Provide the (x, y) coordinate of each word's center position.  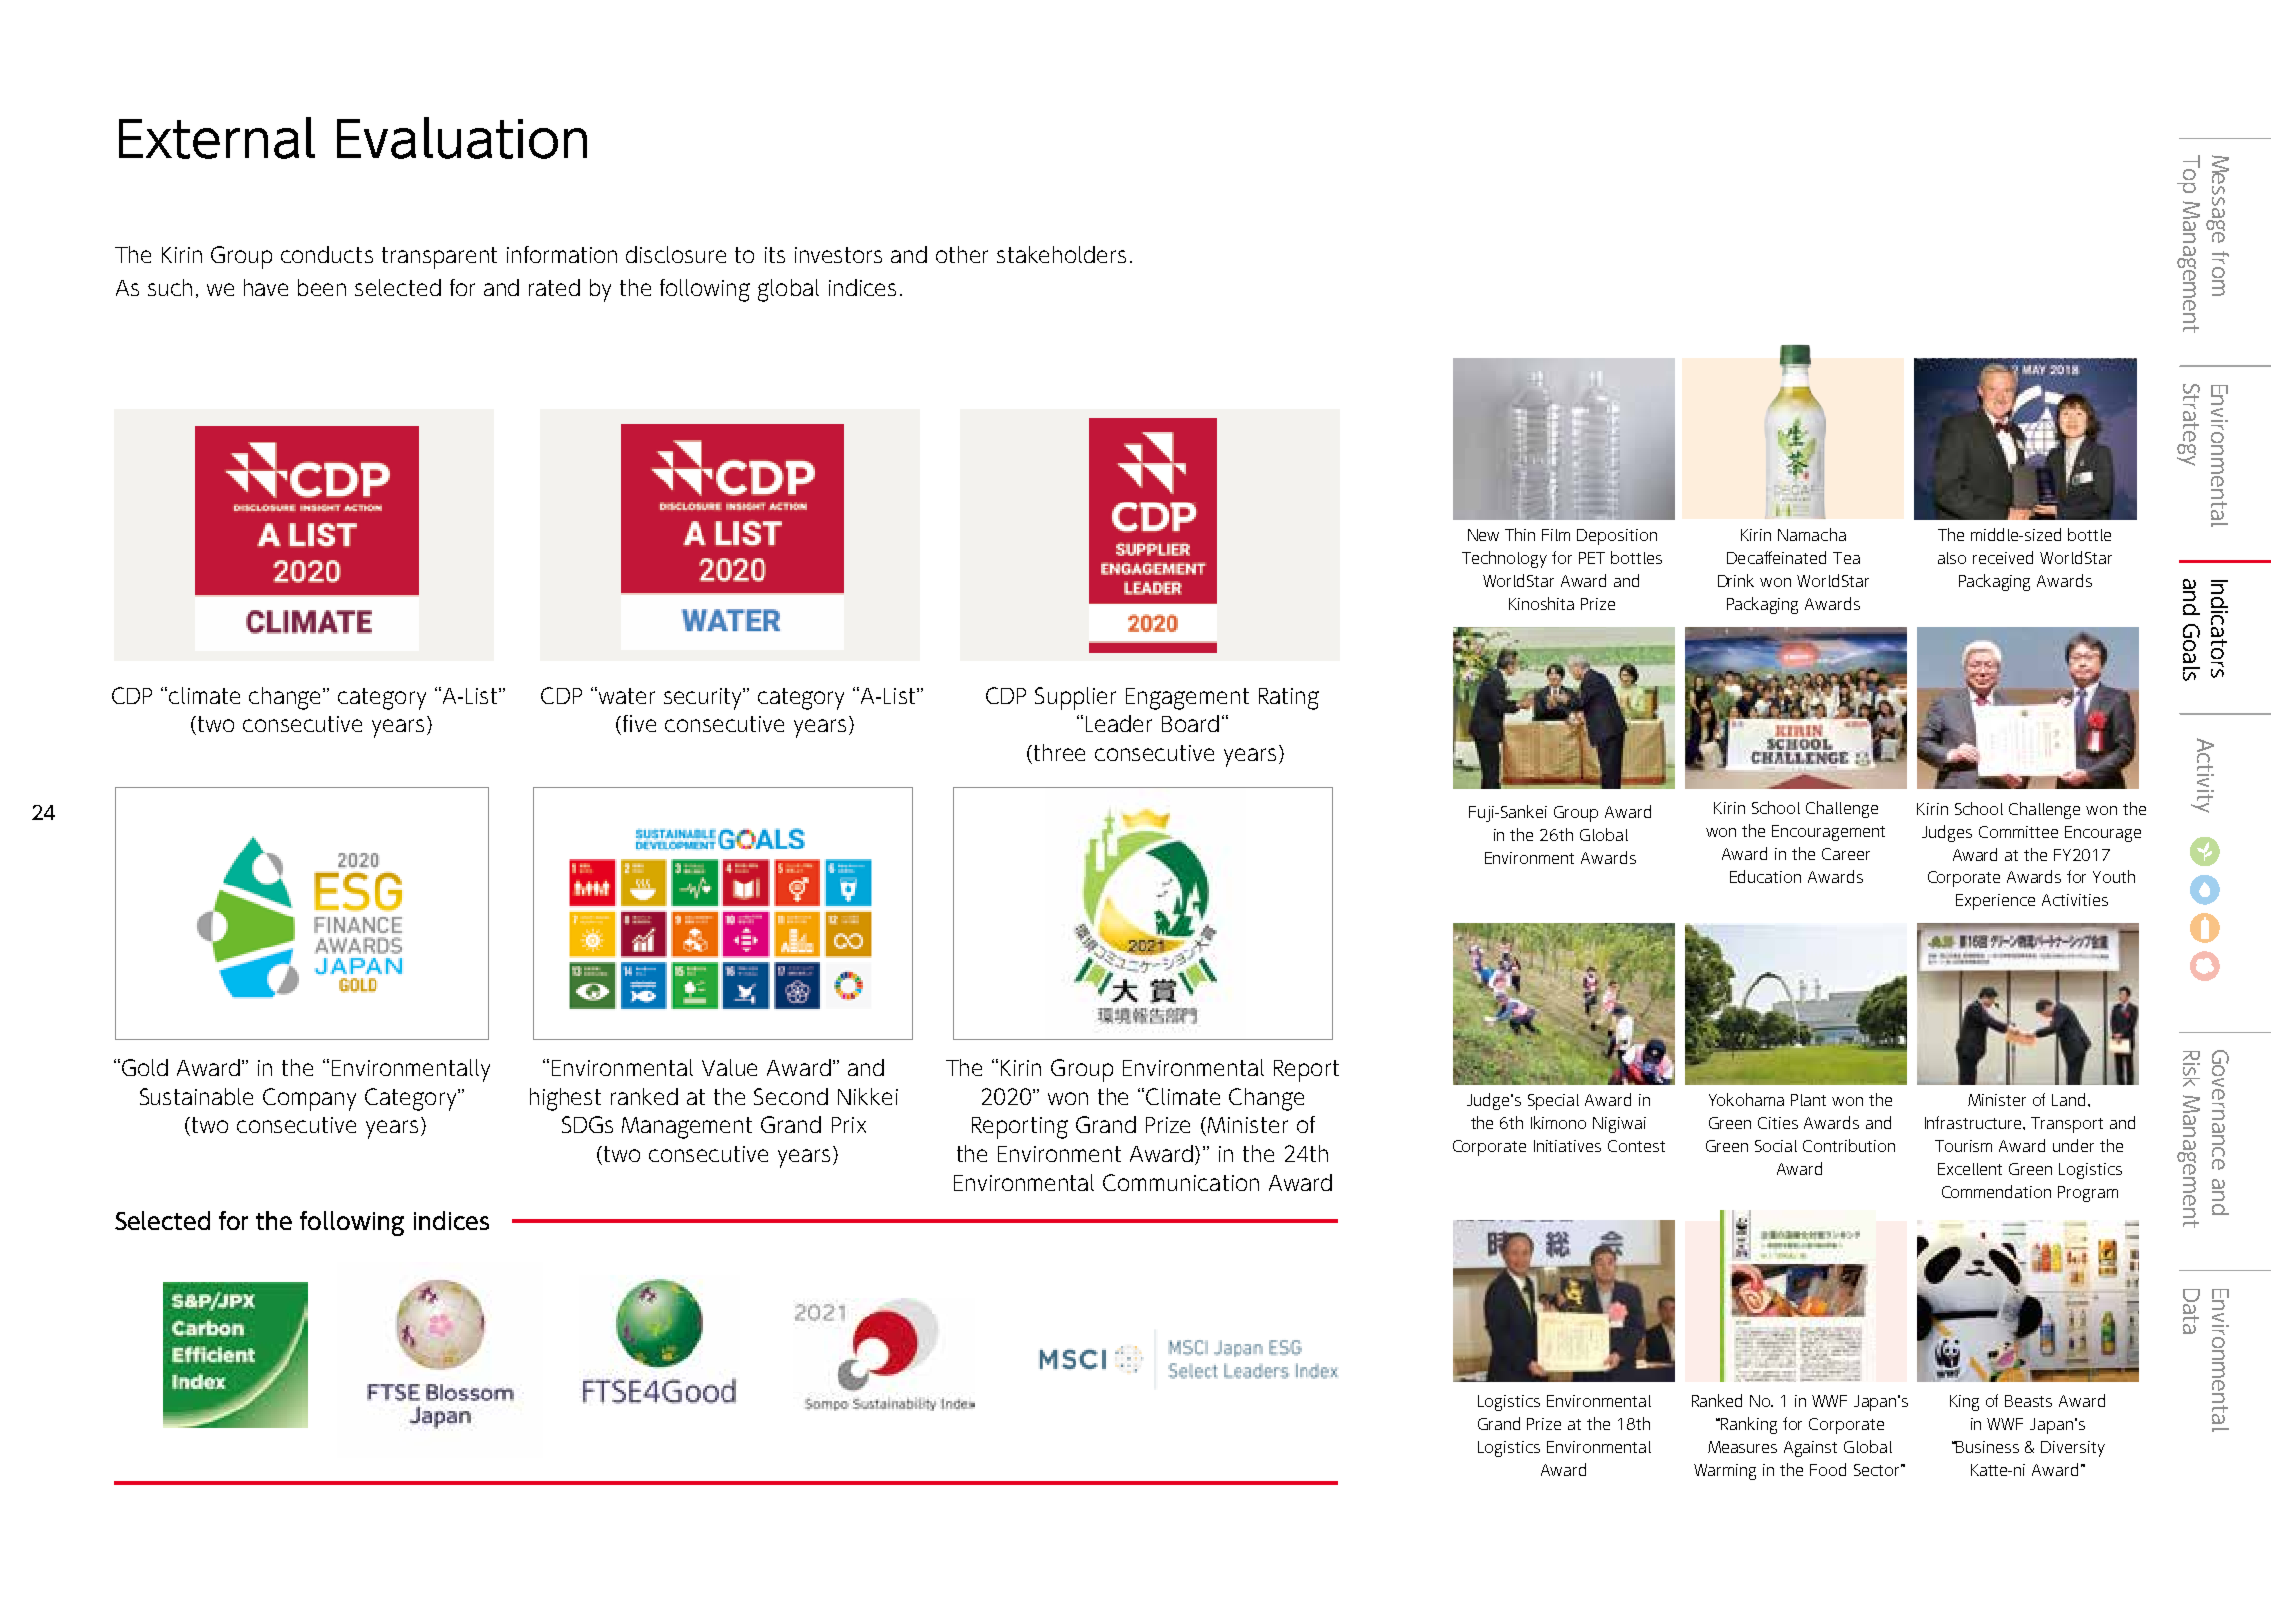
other (962, 254)
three (1059, 752)
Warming (1725, 1472)
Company (309, 1099)
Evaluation (462, 138)
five (639, 723)
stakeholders (1061, 254)
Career (1846, 854)
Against (1810, 1449)
